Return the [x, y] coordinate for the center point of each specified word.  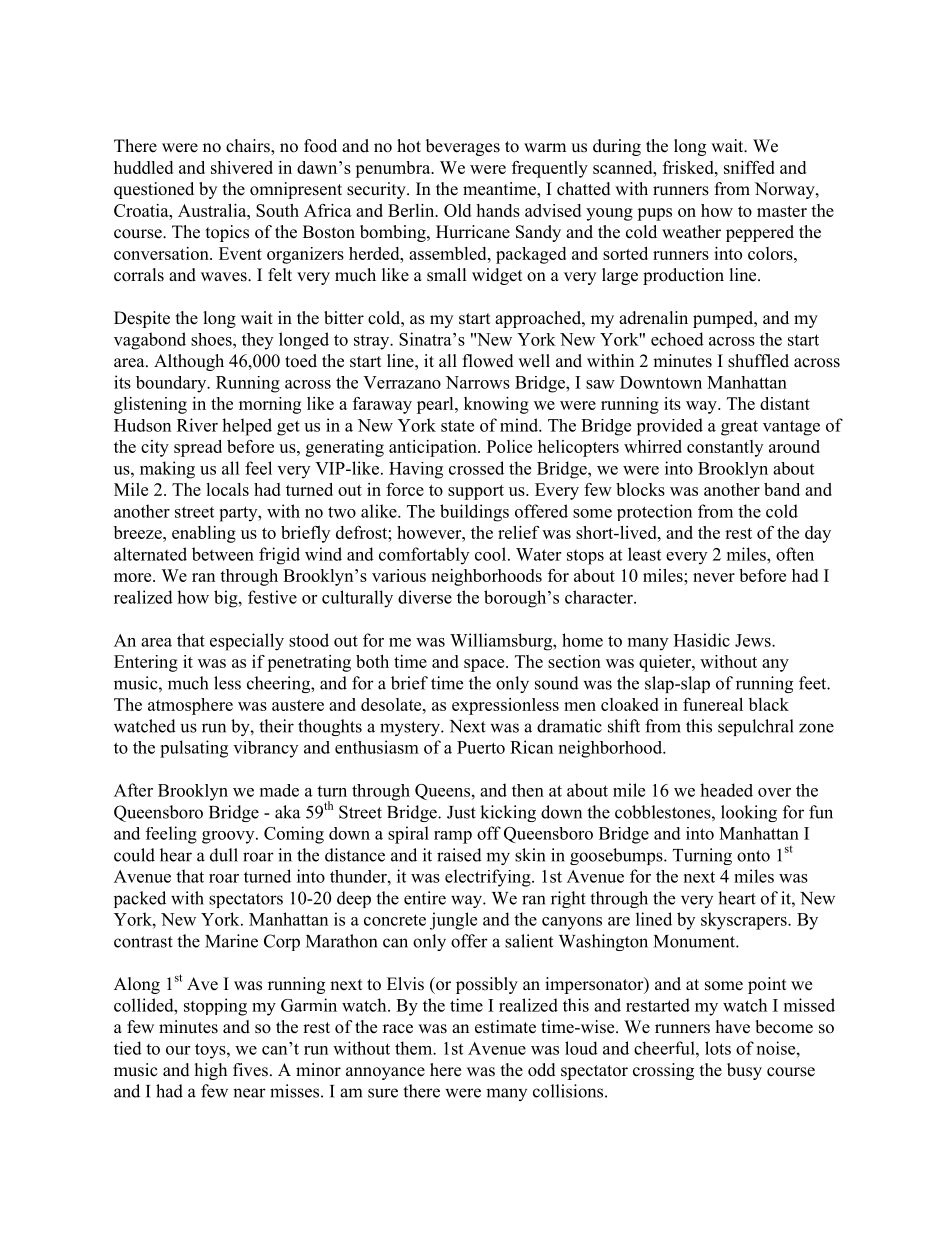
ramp [453, 837]
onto [753, 856]
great [739, 428]
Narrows [478, 382]
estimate [505, 1027]
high [211, 1071]
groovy [229, 837]
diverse [425, 597]
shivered [242, 167]
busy [744, 1071]
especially [247, 642]
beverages [463, 147]
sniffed [749, 167]
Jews [754, 640]
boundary [172, 384]
